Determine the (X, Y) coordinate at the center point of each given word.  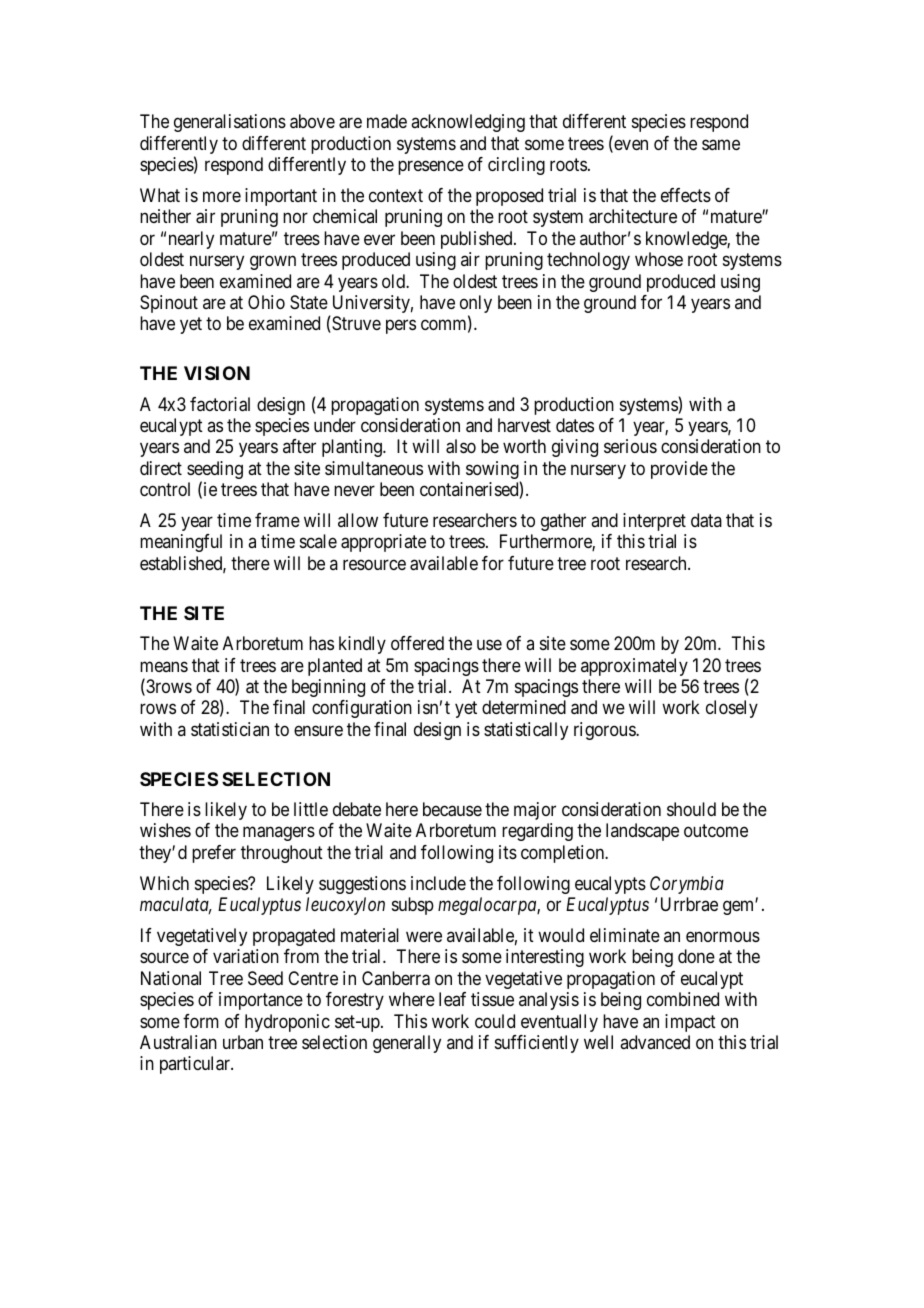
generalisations (230, 123)
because (452, 809)
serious (630, 446)
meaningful (181, 543)
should (691, 809)
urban (243, 1042)
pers (401, 327)
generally (407, 1044)
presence (431, 167)
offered (417, 643)
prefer (214, 854)
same (721, 145)
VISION (217, 373)
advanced (655, 1042)
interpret (654, 522)
